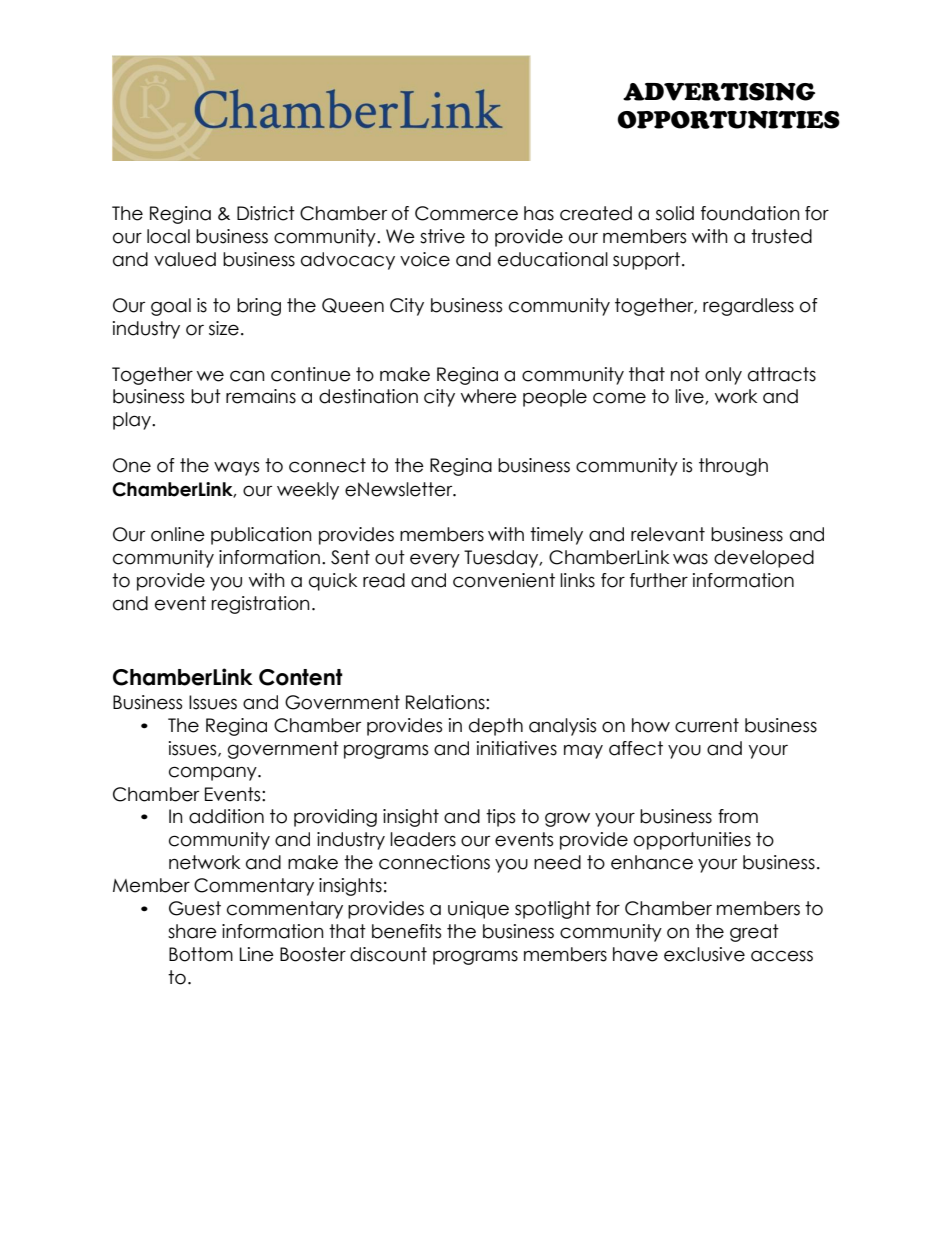  What do you see at coordinates (478, 910) in the document?
I see `unique` at bounding box center [478, 910].
